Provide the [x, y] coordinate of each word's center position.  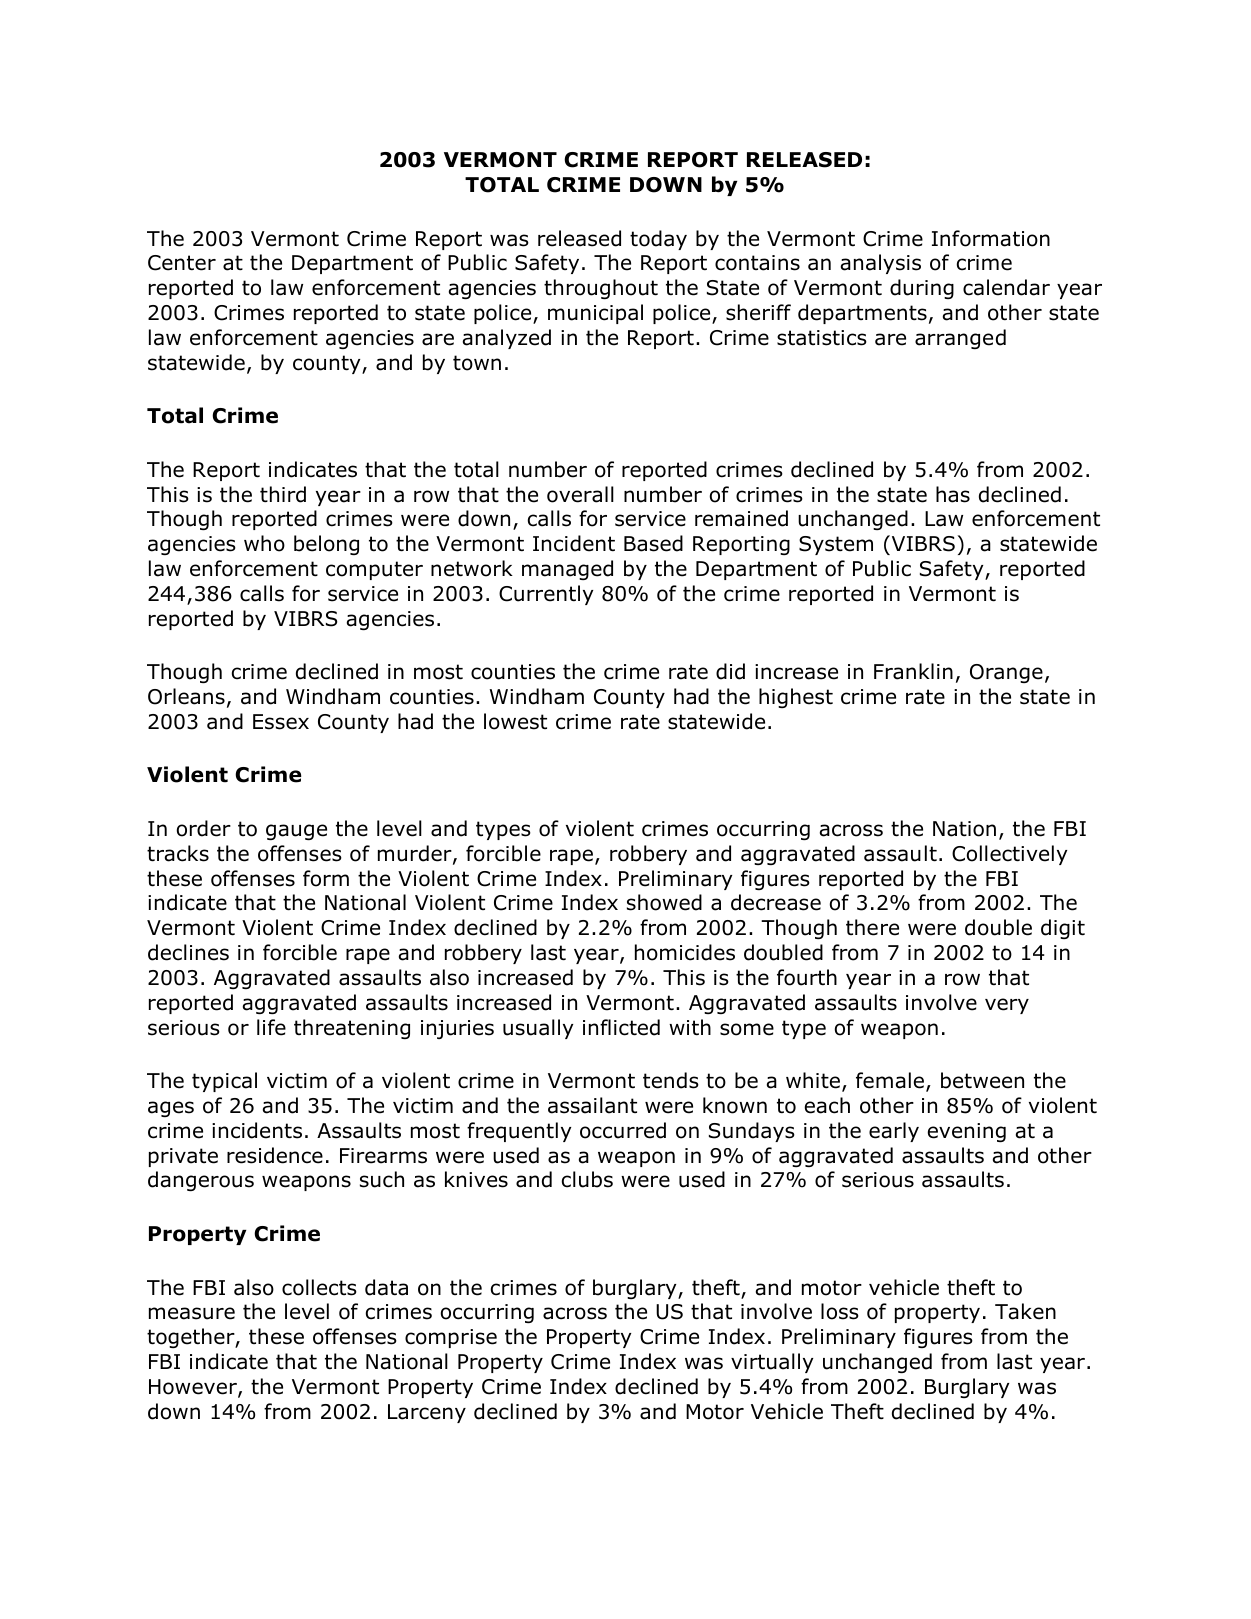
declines [188, 952]
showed [664, 902]
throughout [601, 289]
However [194, 1388]
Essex [281, 722]
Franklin [913, 671]
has [953, 494]
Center [182, 263]
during [922, 289]
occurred [623, 1130]
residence [275, 1155]
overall [580, 494]
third [283, 494]
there [872, 927]
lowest [515, 721]
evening [967, 1132]
